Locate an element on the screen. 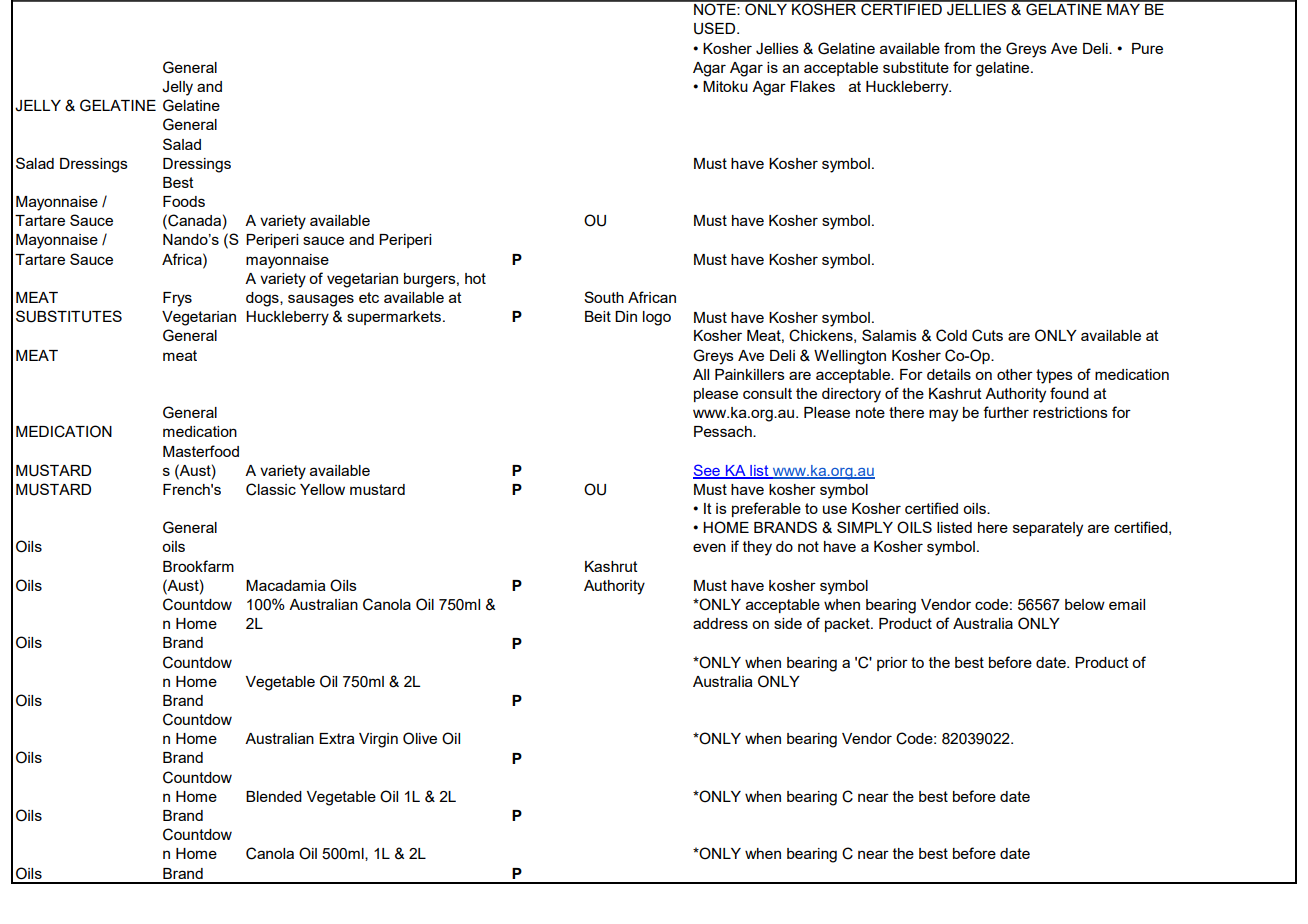  address is located at coordinates (720, 623).
